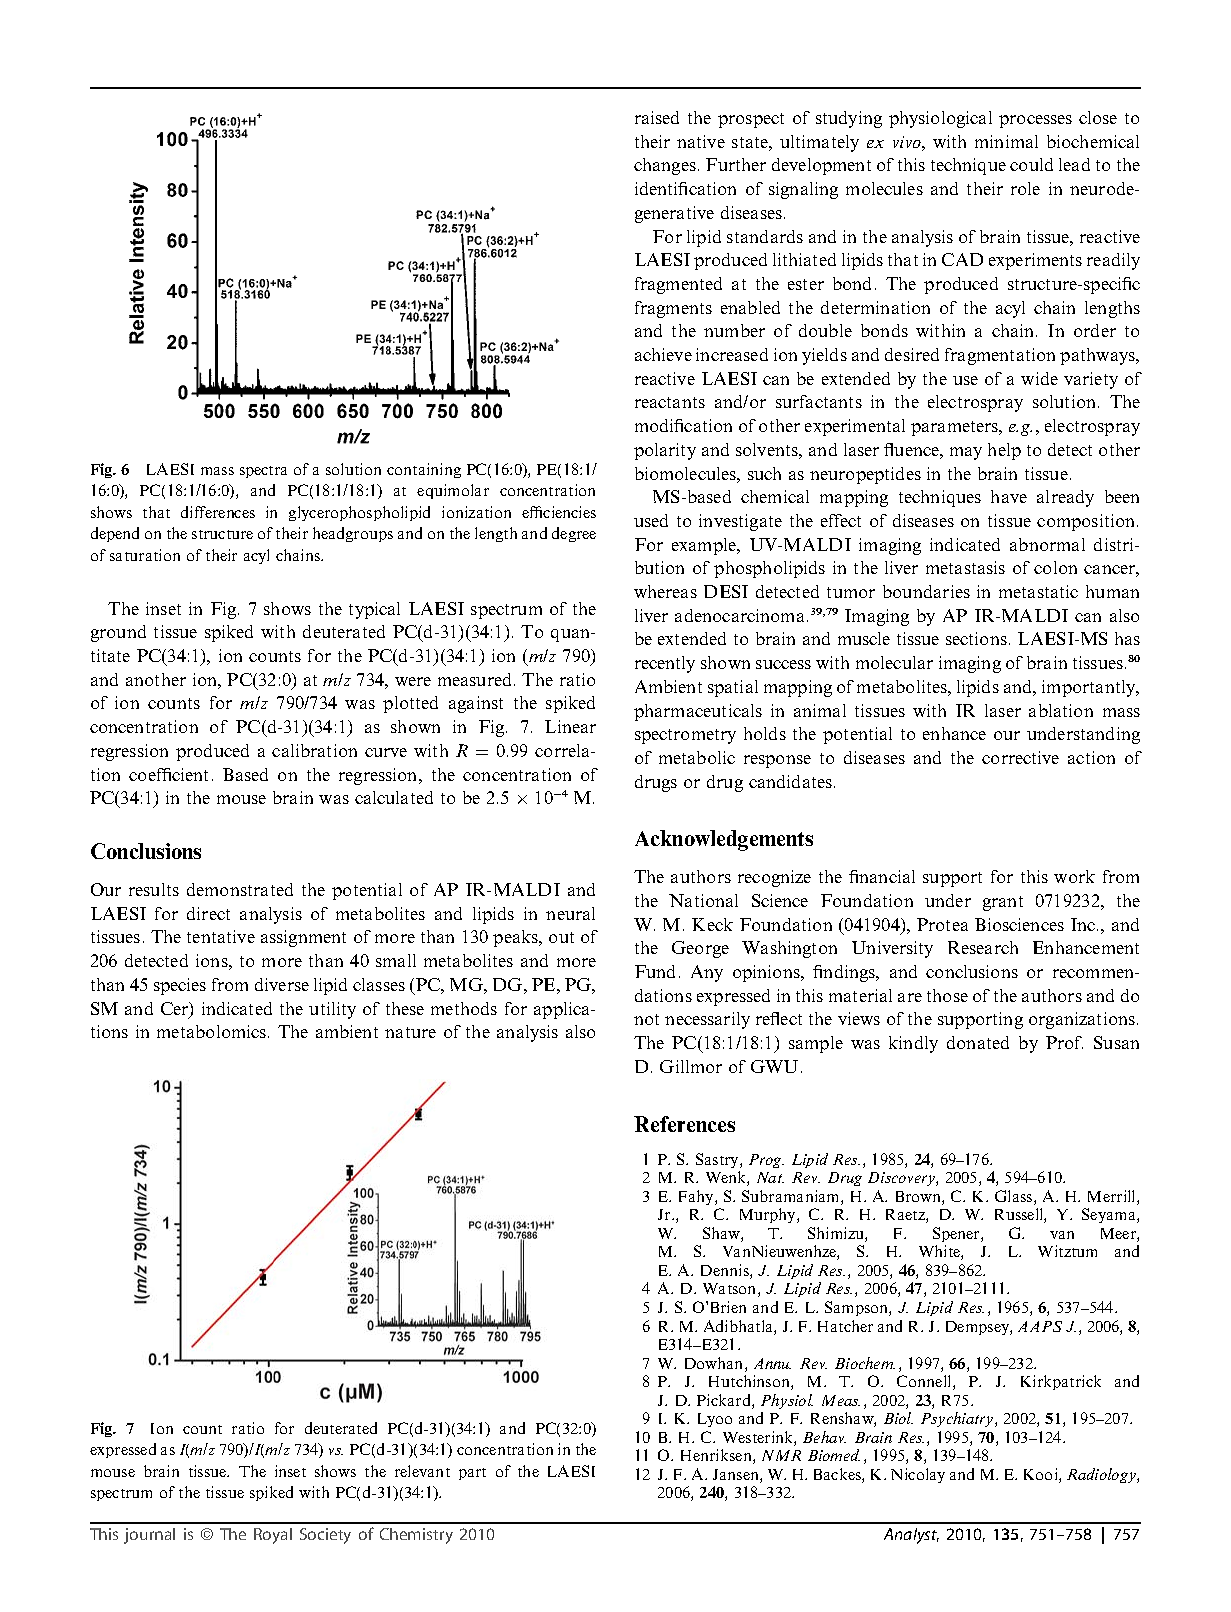 This image has width=1231, height=1612. Describe the element at coordinates (717, 1456) in the image. I see `Henriksen` at that location.
